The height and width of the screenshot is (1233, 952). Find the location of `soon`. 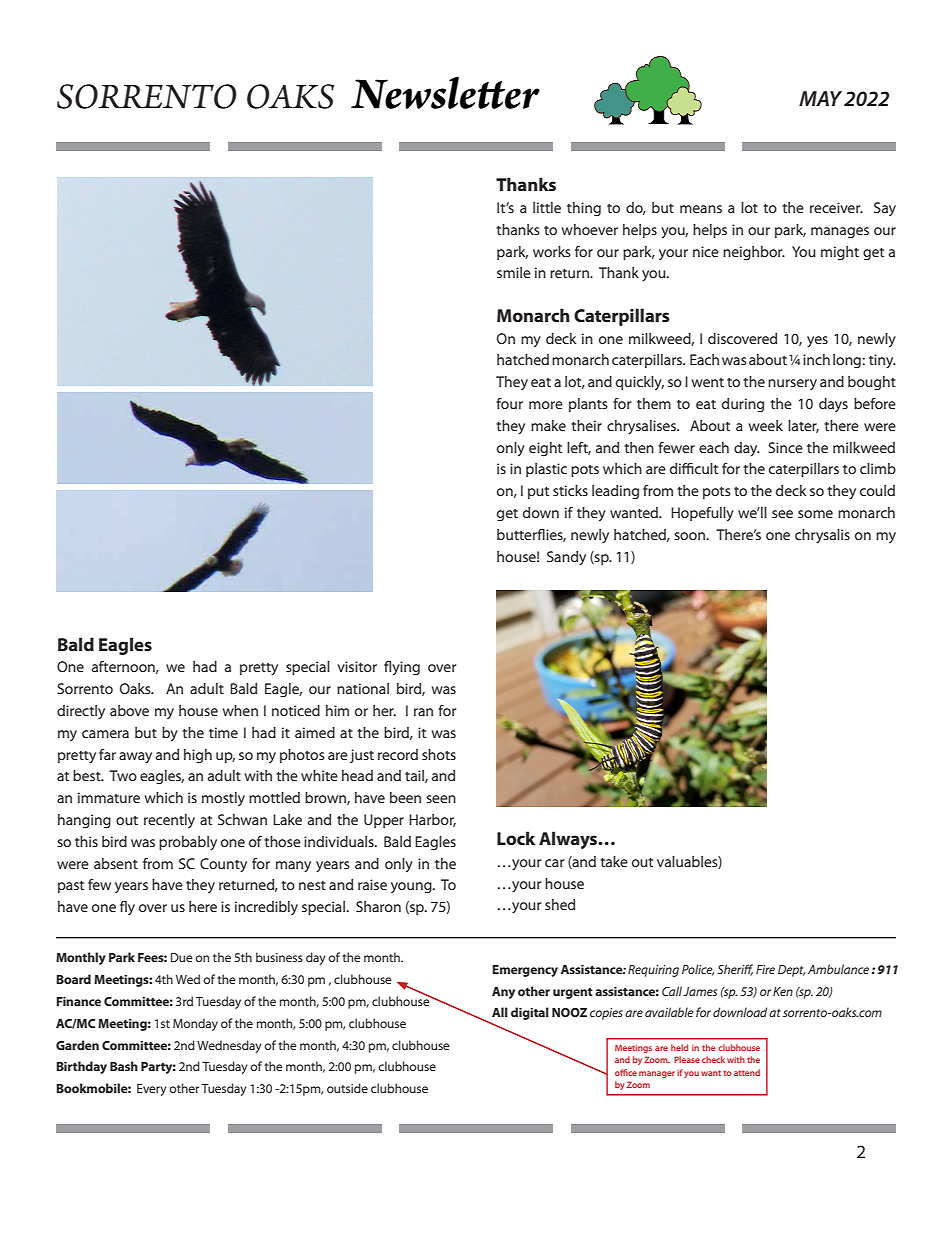

soon is located at coordinates (689, 536).
